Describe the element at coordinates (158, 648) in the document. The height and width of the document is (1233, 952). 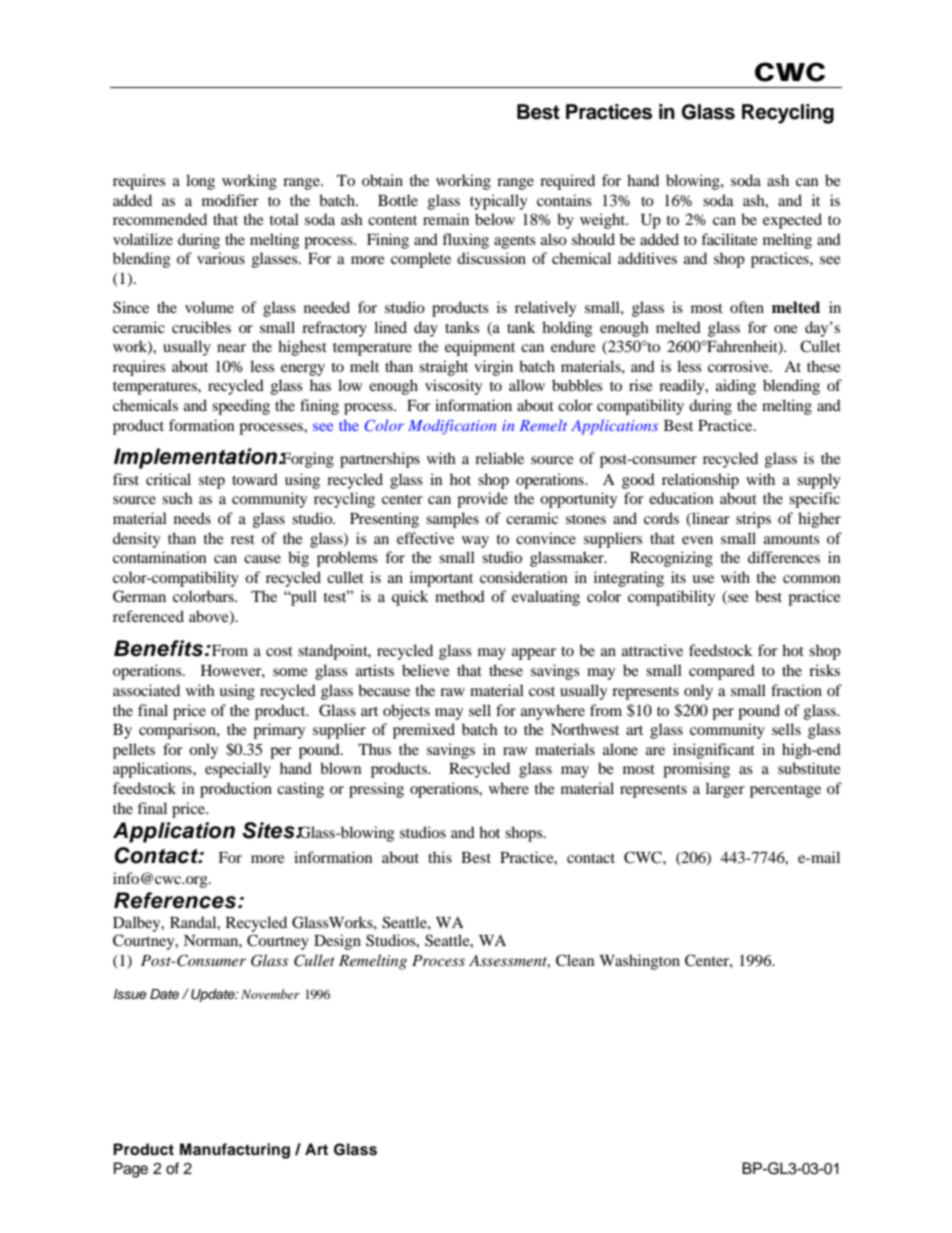
I see `Benefits` at that location.
